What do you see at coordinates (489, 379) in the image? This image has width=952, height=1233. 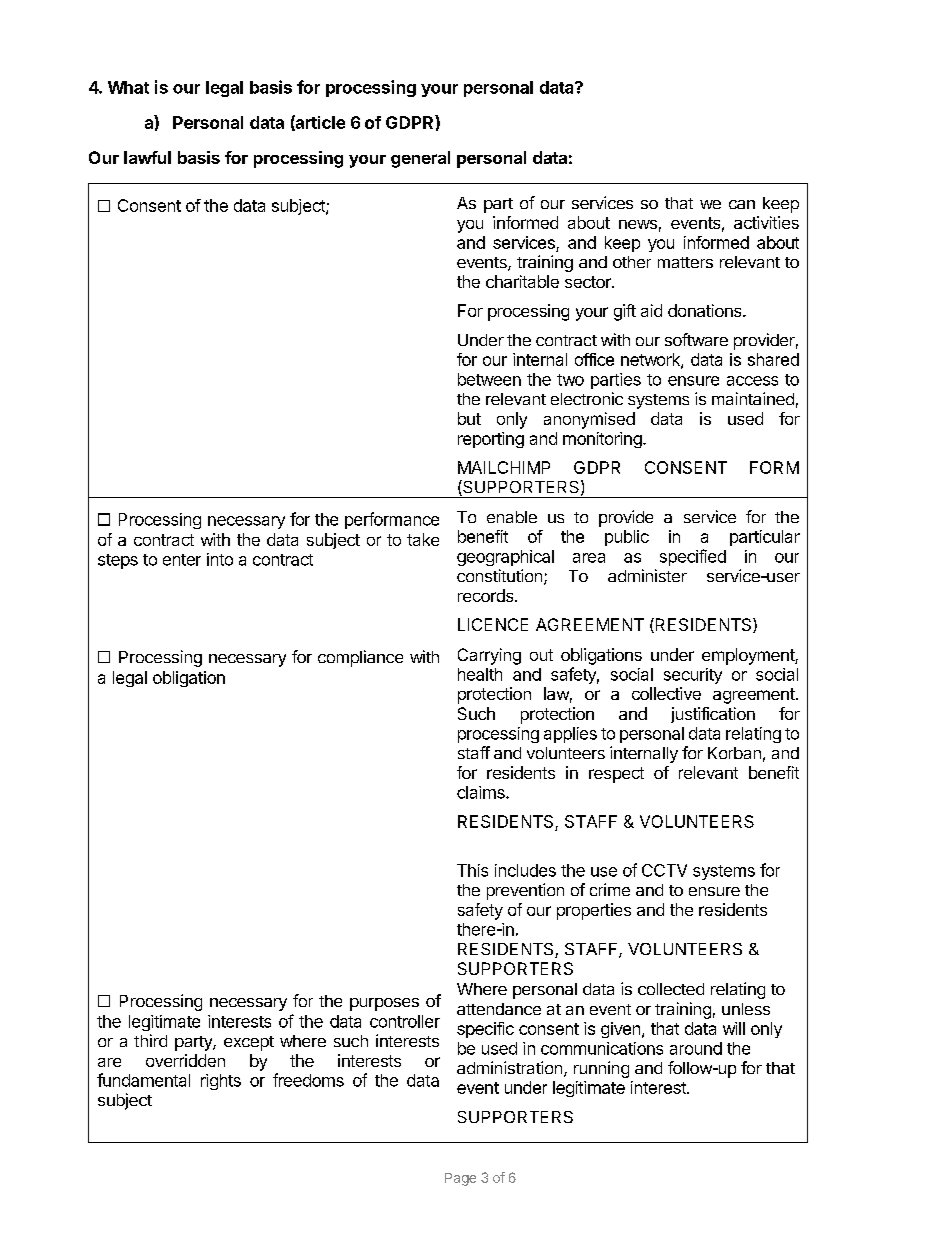 I see `between` at bounding box center [489, 379].
